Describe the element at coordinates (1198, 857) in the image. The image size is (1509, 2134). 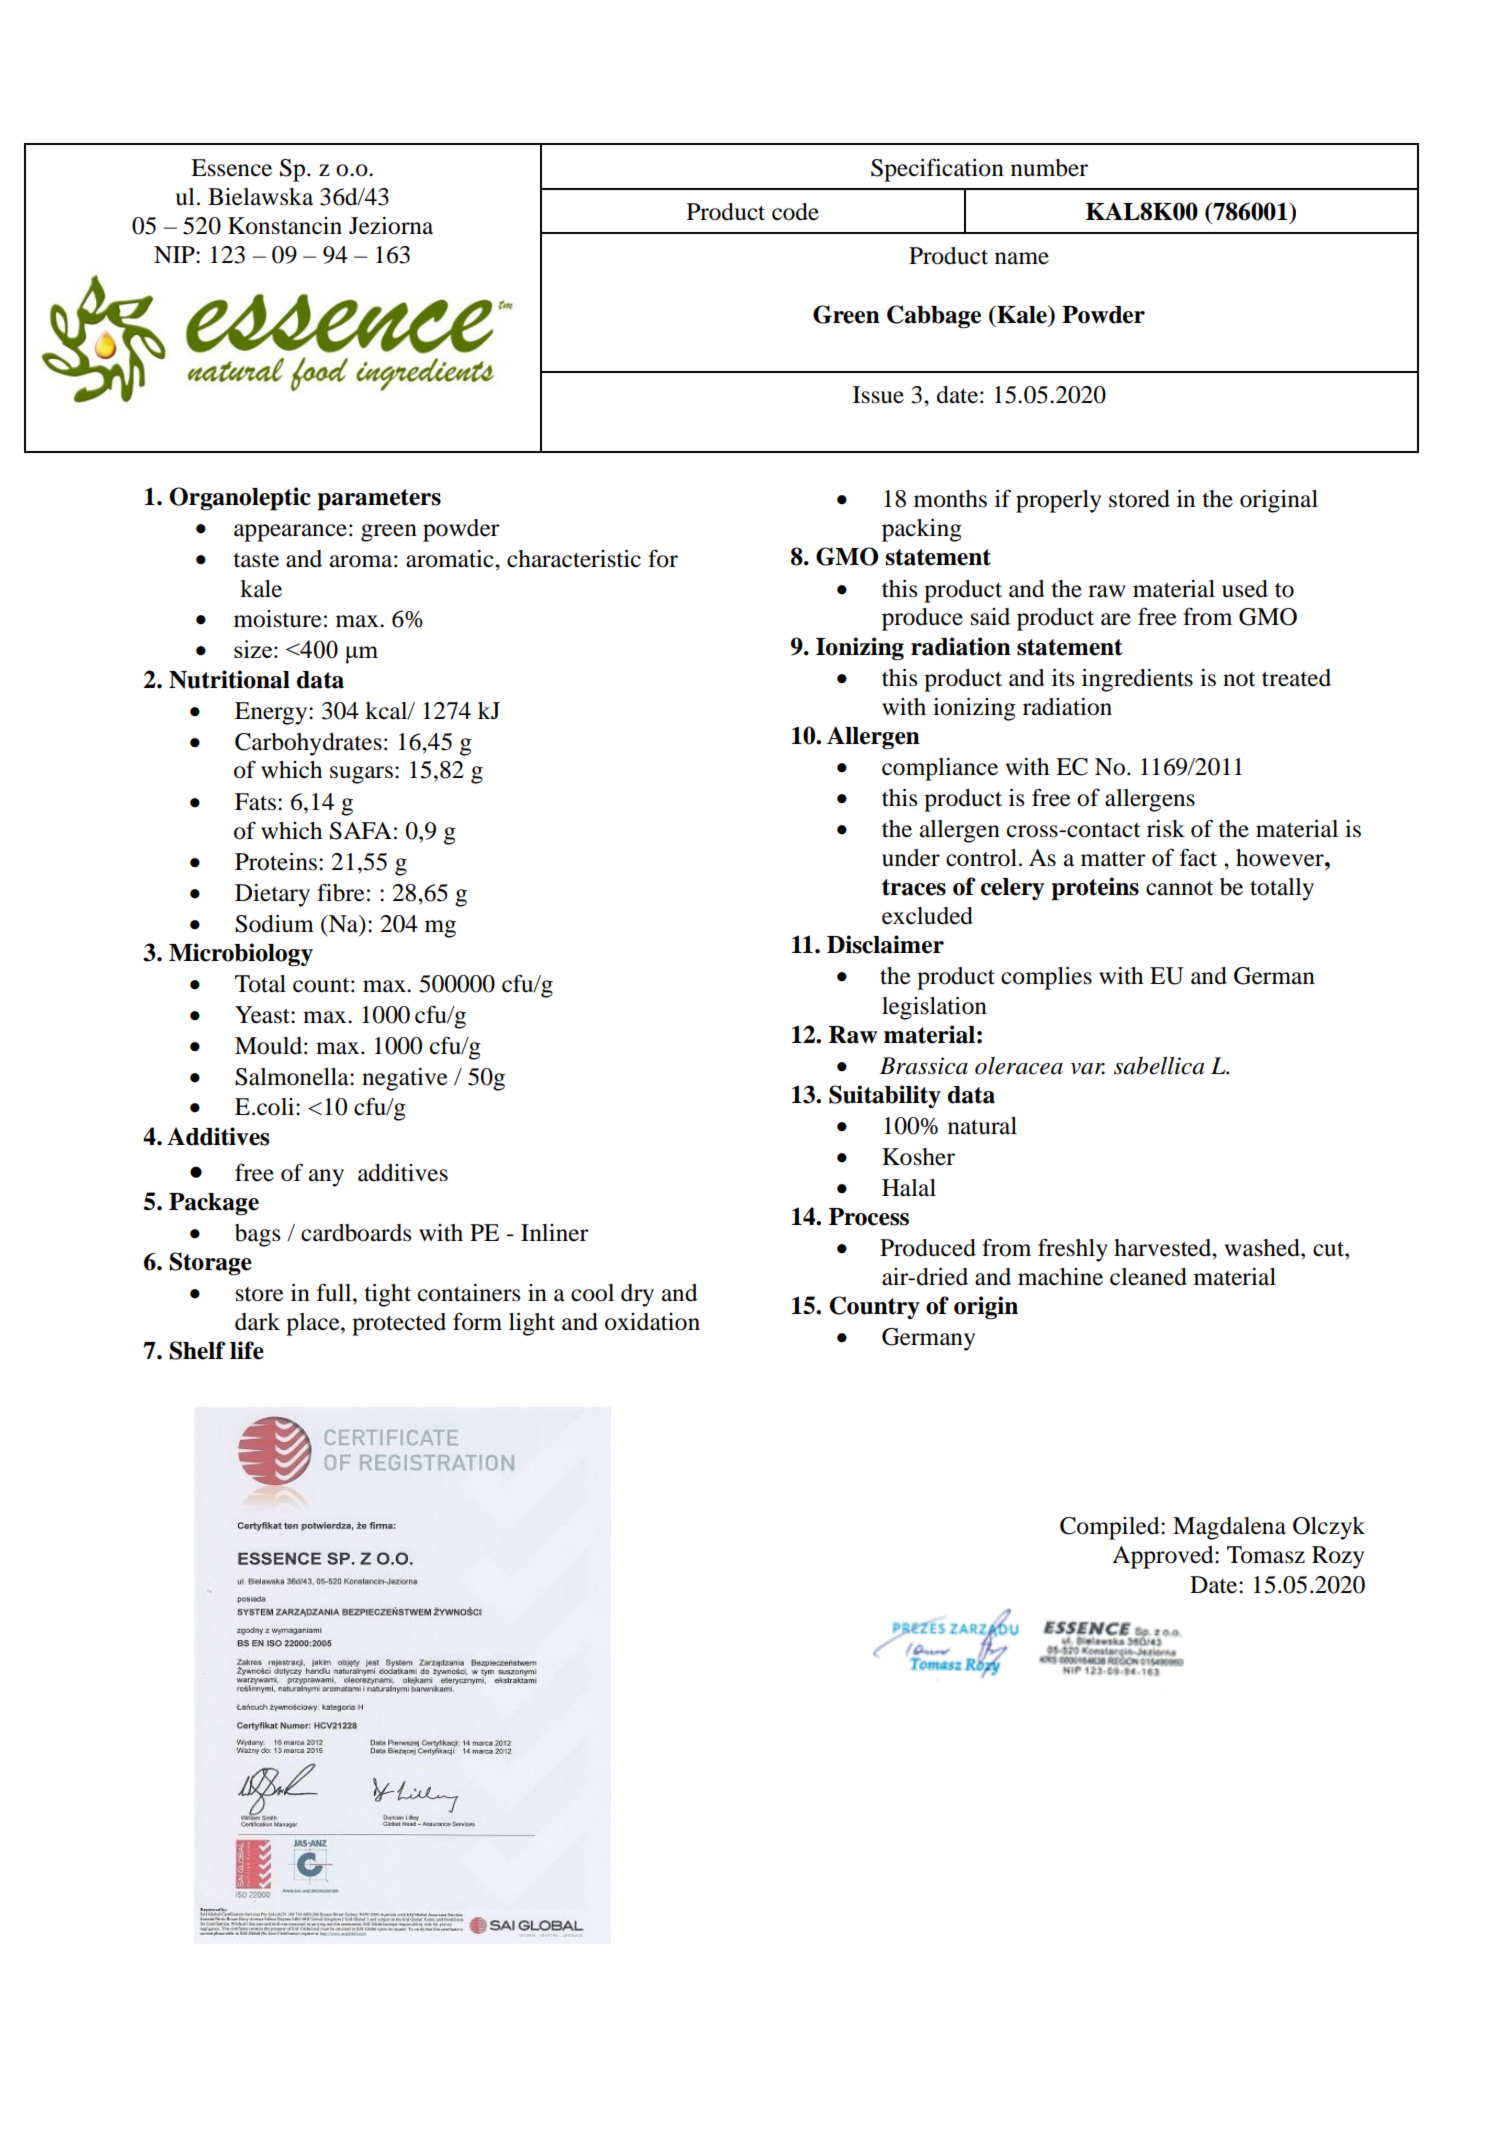
I see `fact` at that location.
